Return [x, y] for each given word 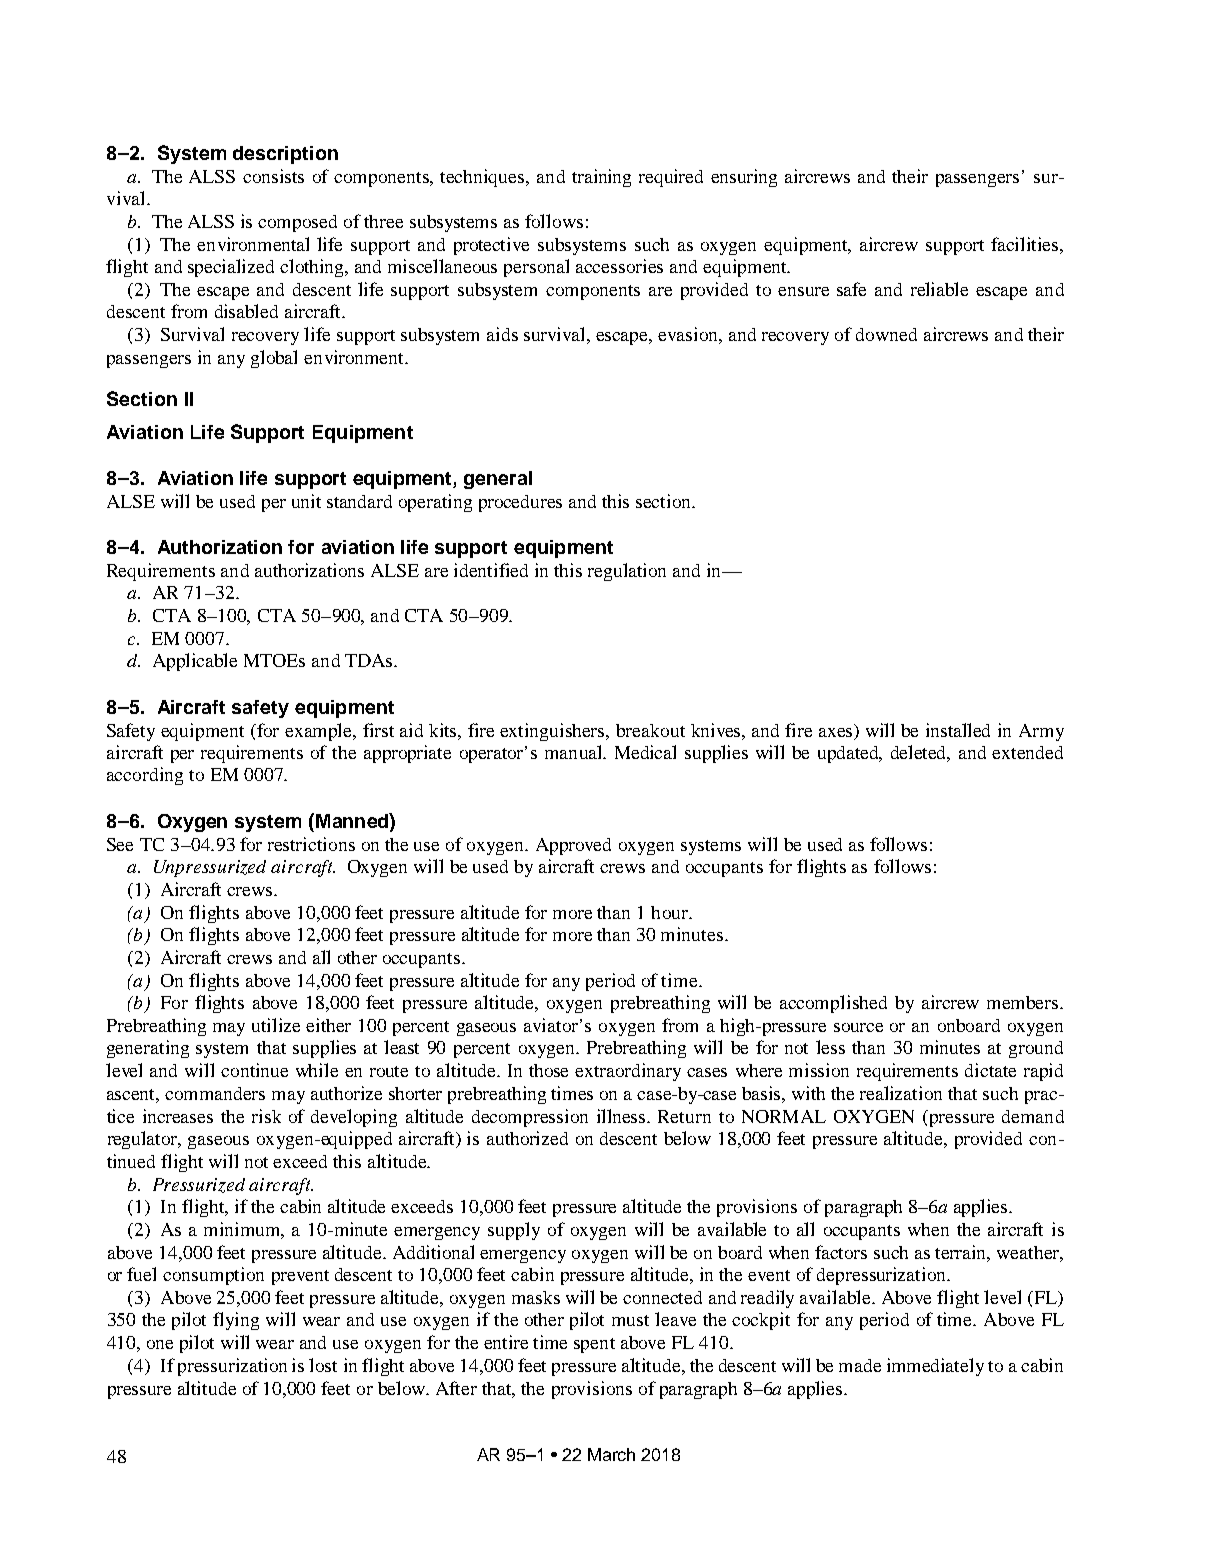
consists [273, 176]
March [611, 1454]
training [601, 178]
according [145, 776]
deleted [920, 753]
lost [323, 1365]
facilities [1026, 244]
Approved [573, 846]
